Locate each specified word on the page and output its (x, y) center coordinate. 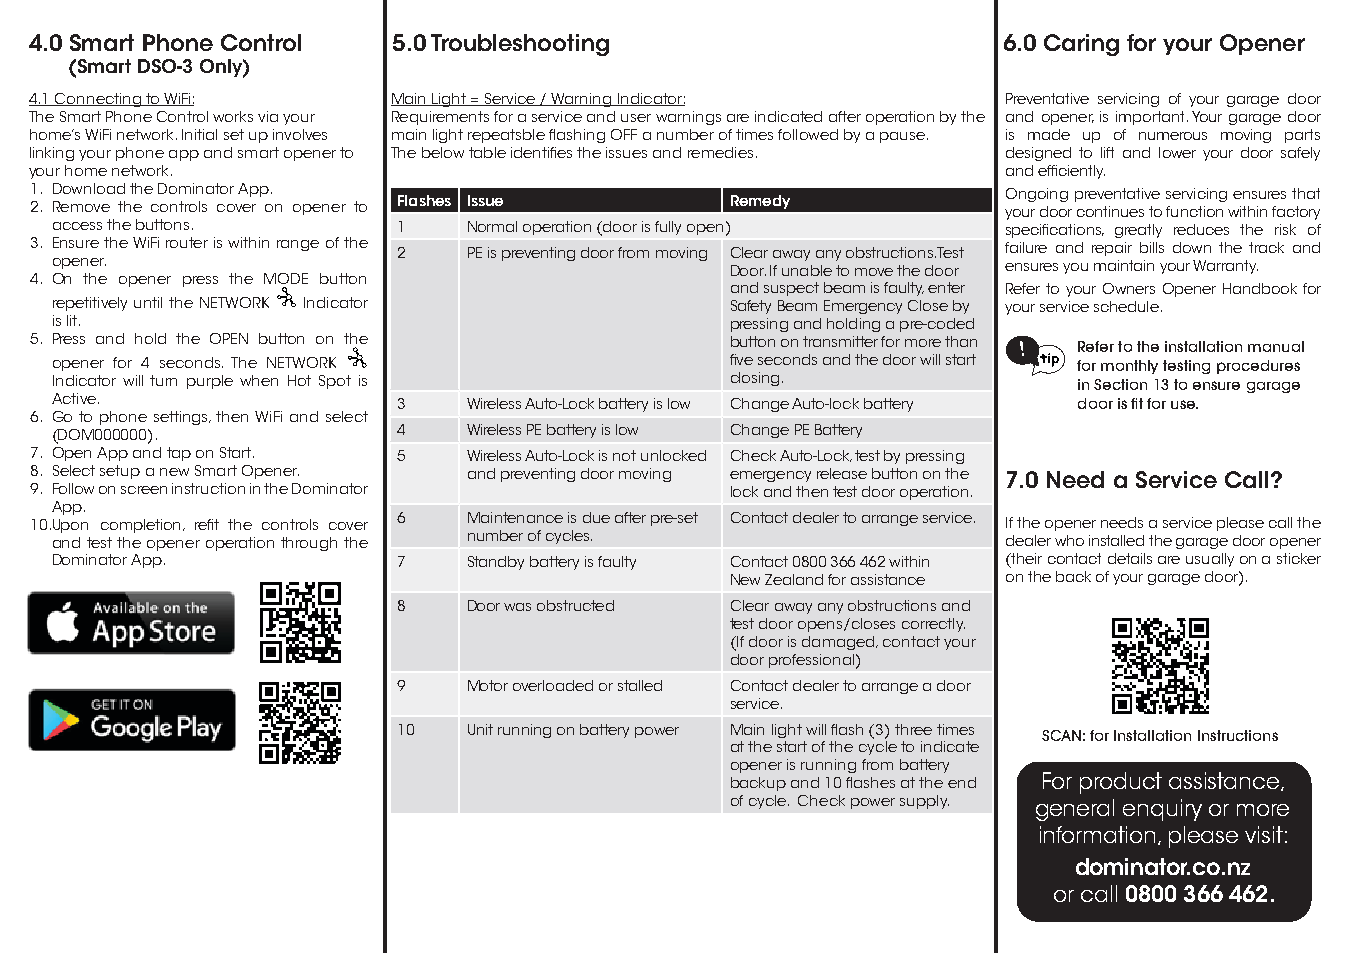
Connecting (98, 100)
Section (1120, 384)
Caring (1081, 45)
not (624, 455)
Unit (480, 729)
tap (179, 454)
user (636, 118)
